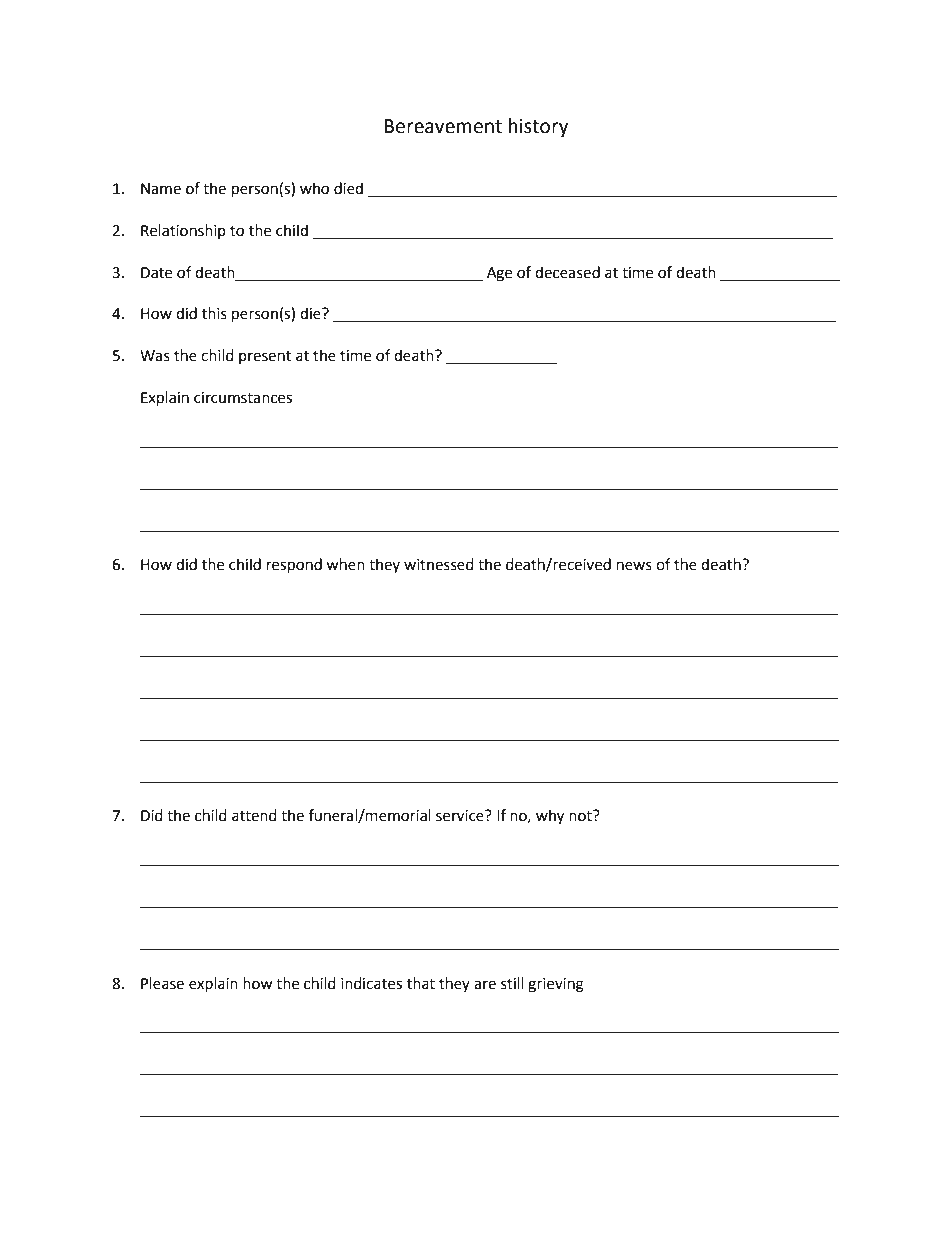  Describe the element at coordinates (294, 566) in the screenshot. I see `respond` at that location.
